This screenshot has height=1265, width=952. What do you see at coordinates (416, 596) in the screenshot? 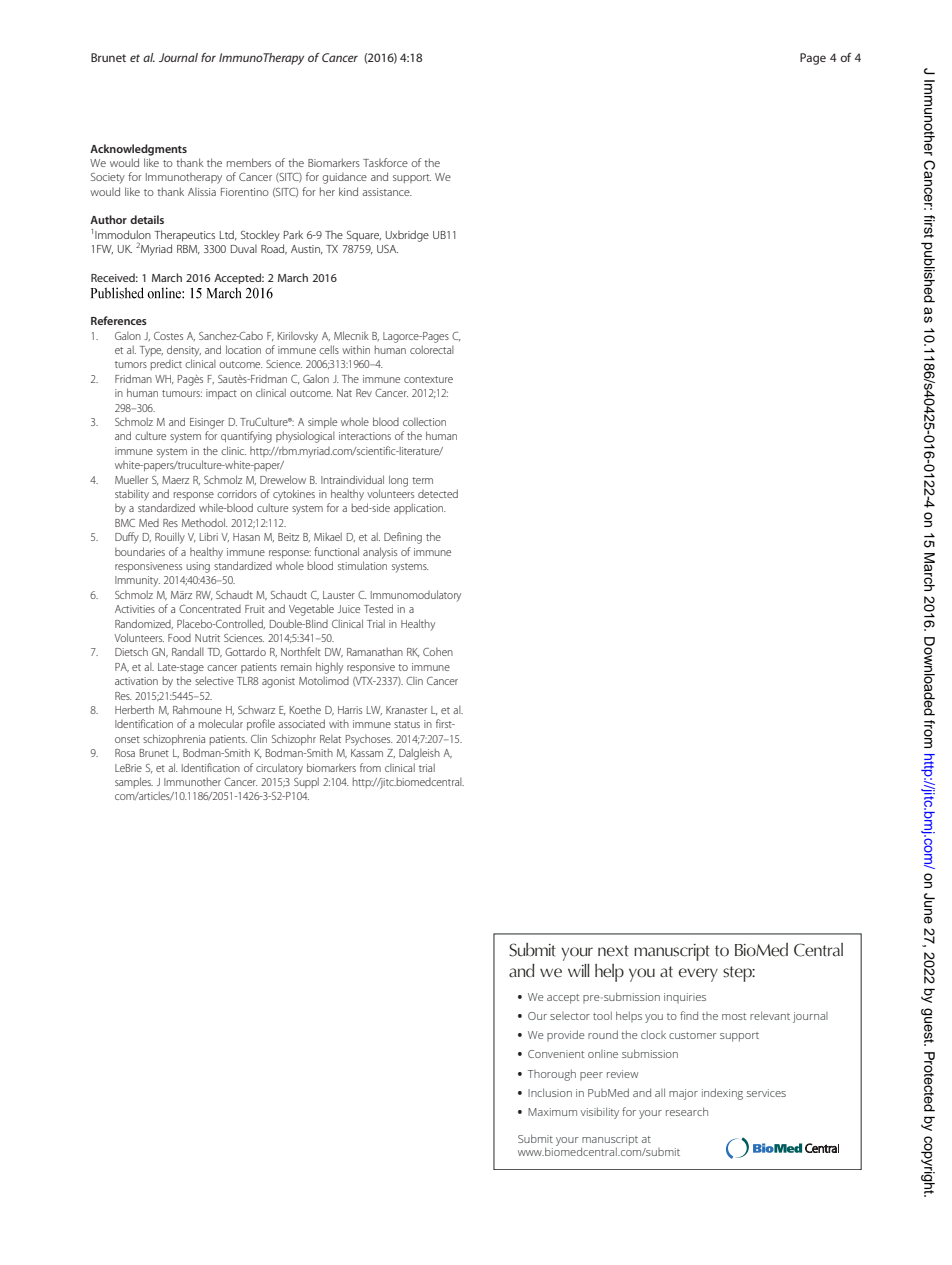
I see `Immunomodulatory` at bounding box center [416, 596].
